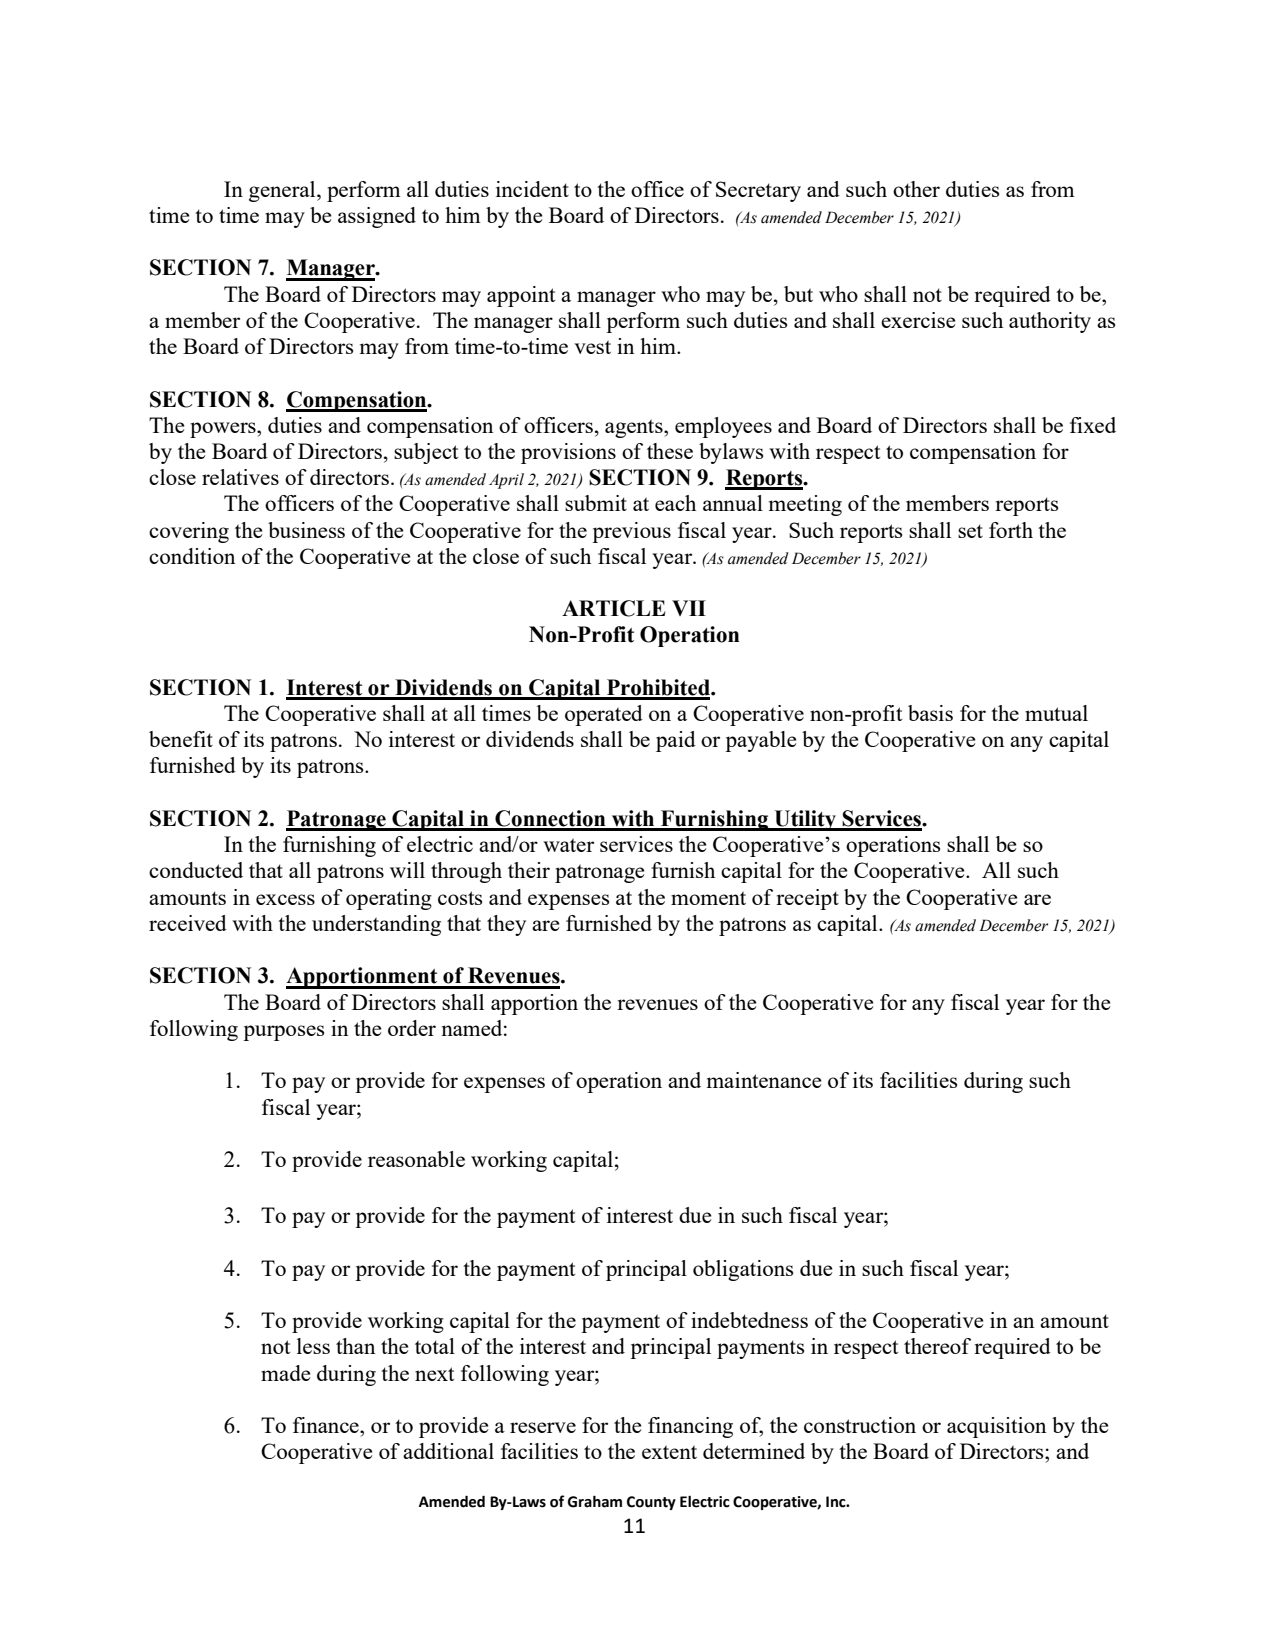 The height and width of the document is (1642, 1269). I want to click on other, so click(916, 189).
